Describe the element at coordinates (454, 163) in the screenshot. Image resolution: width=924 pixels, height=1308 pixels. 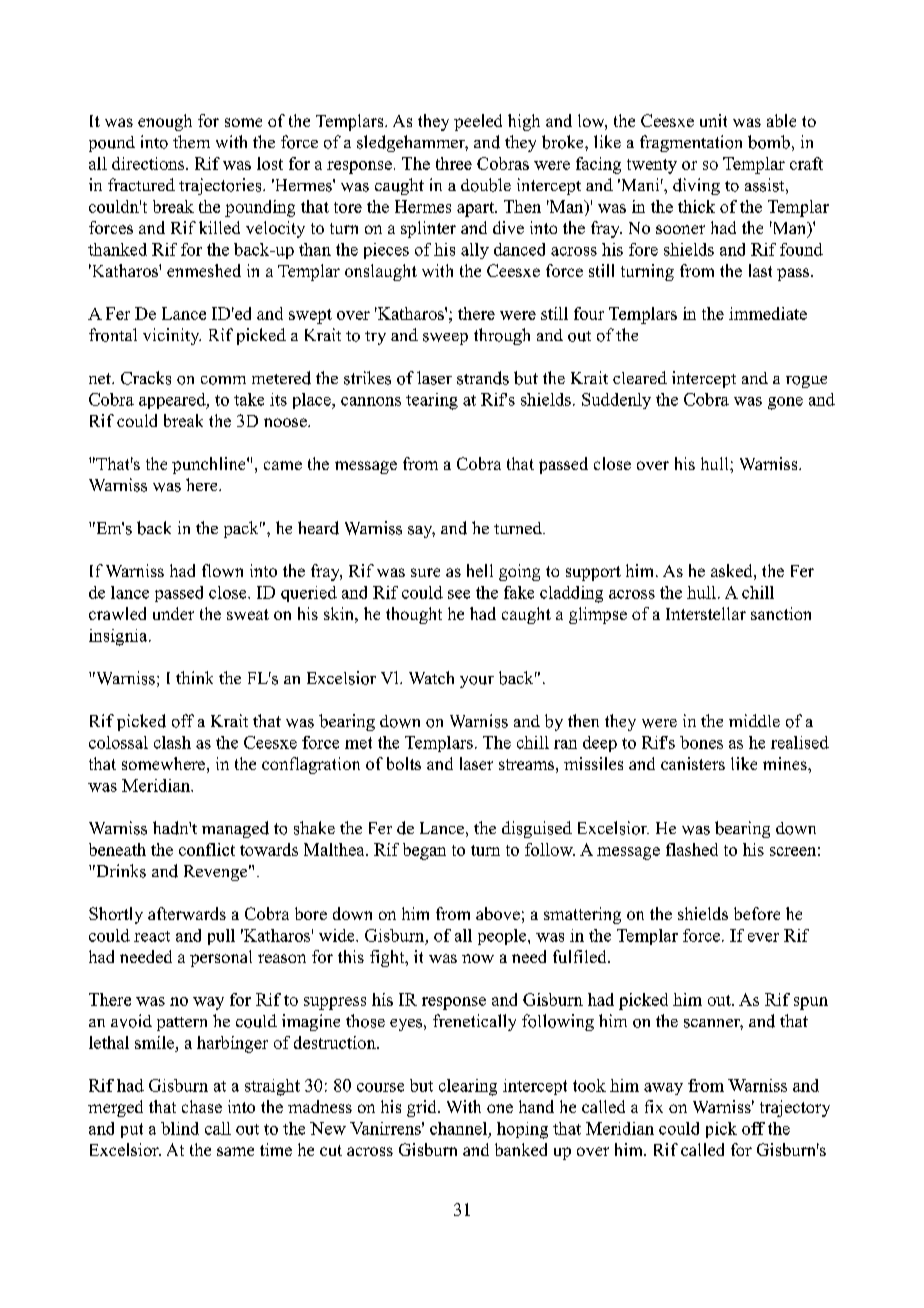
I see `three` at that location.
